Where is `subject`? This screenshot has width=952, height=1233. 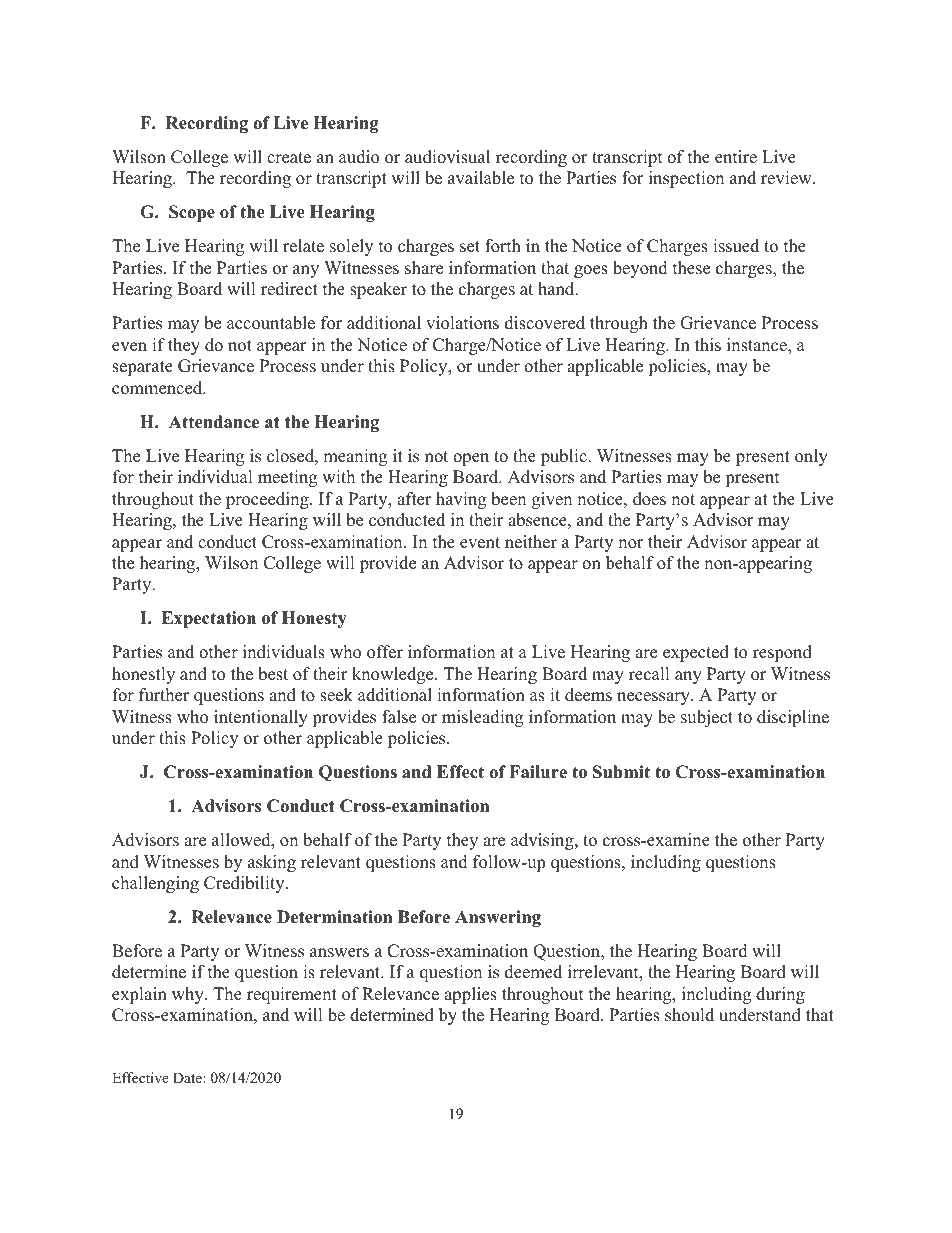 subject is located at coordinates (707, 718).
